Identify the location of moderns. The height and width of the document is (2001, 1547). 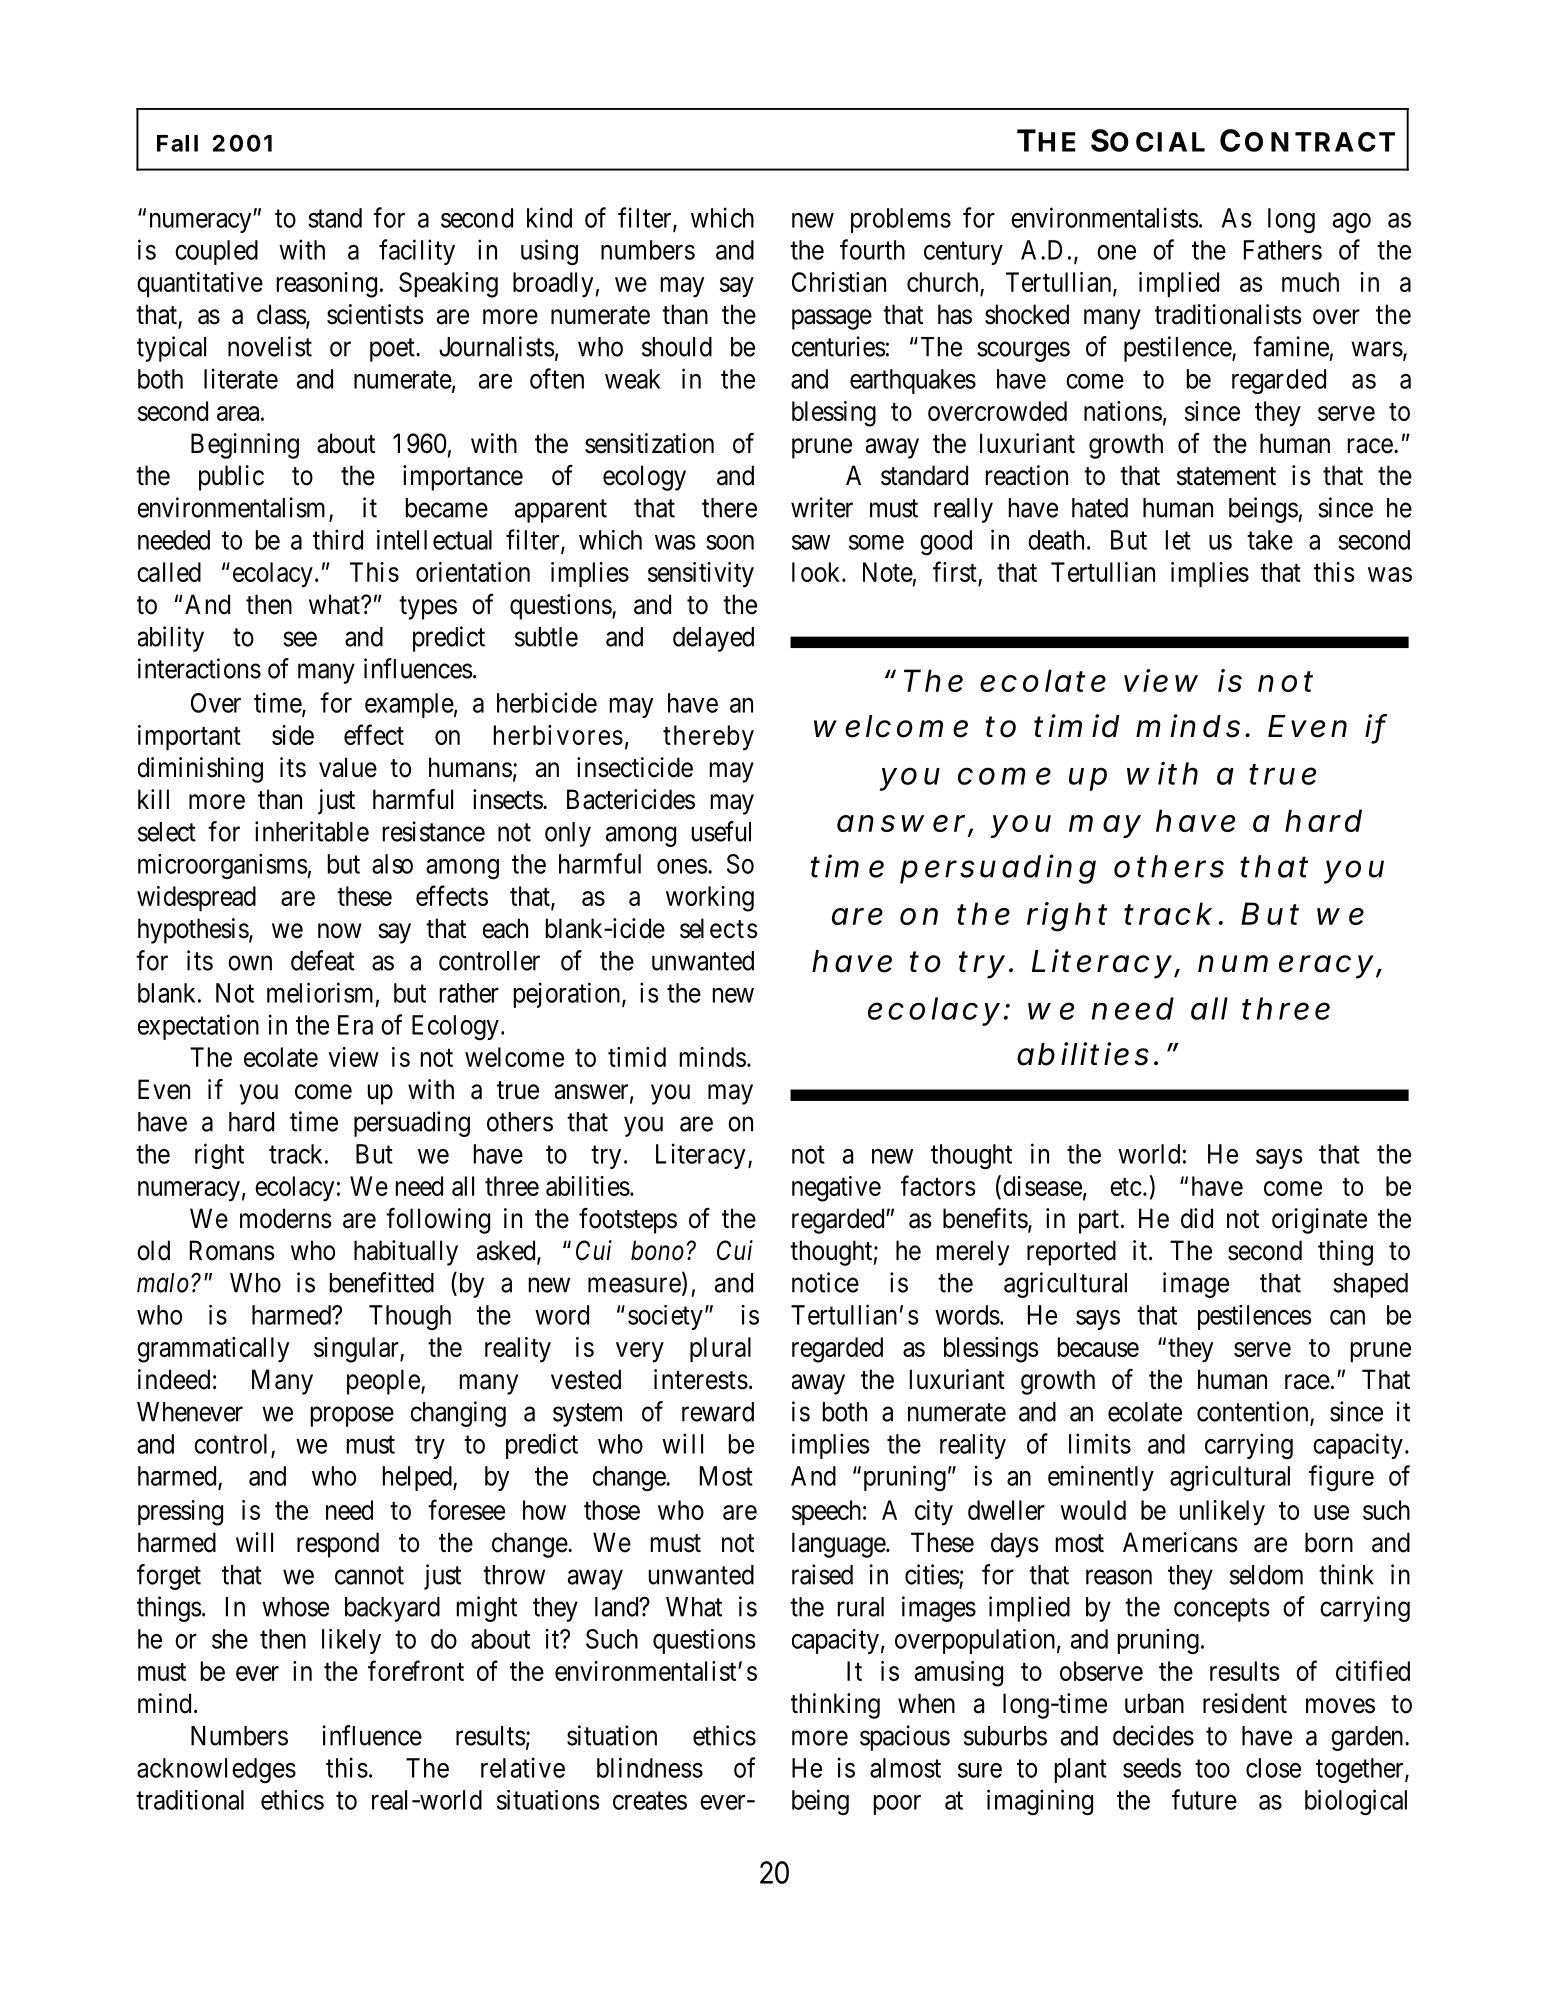
(286, 1218).
